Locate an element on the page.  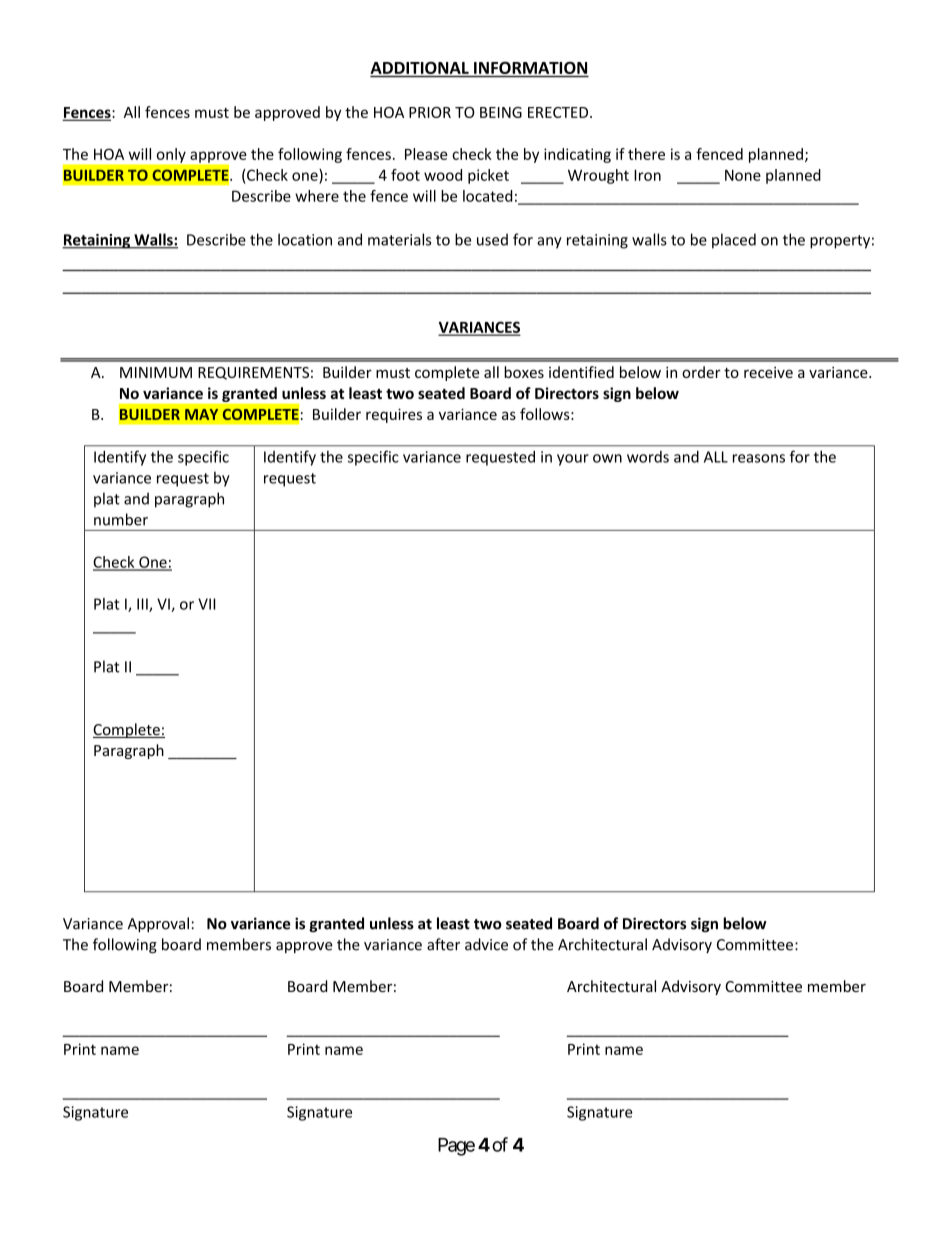
advice is located at coordinates (486, 944).
